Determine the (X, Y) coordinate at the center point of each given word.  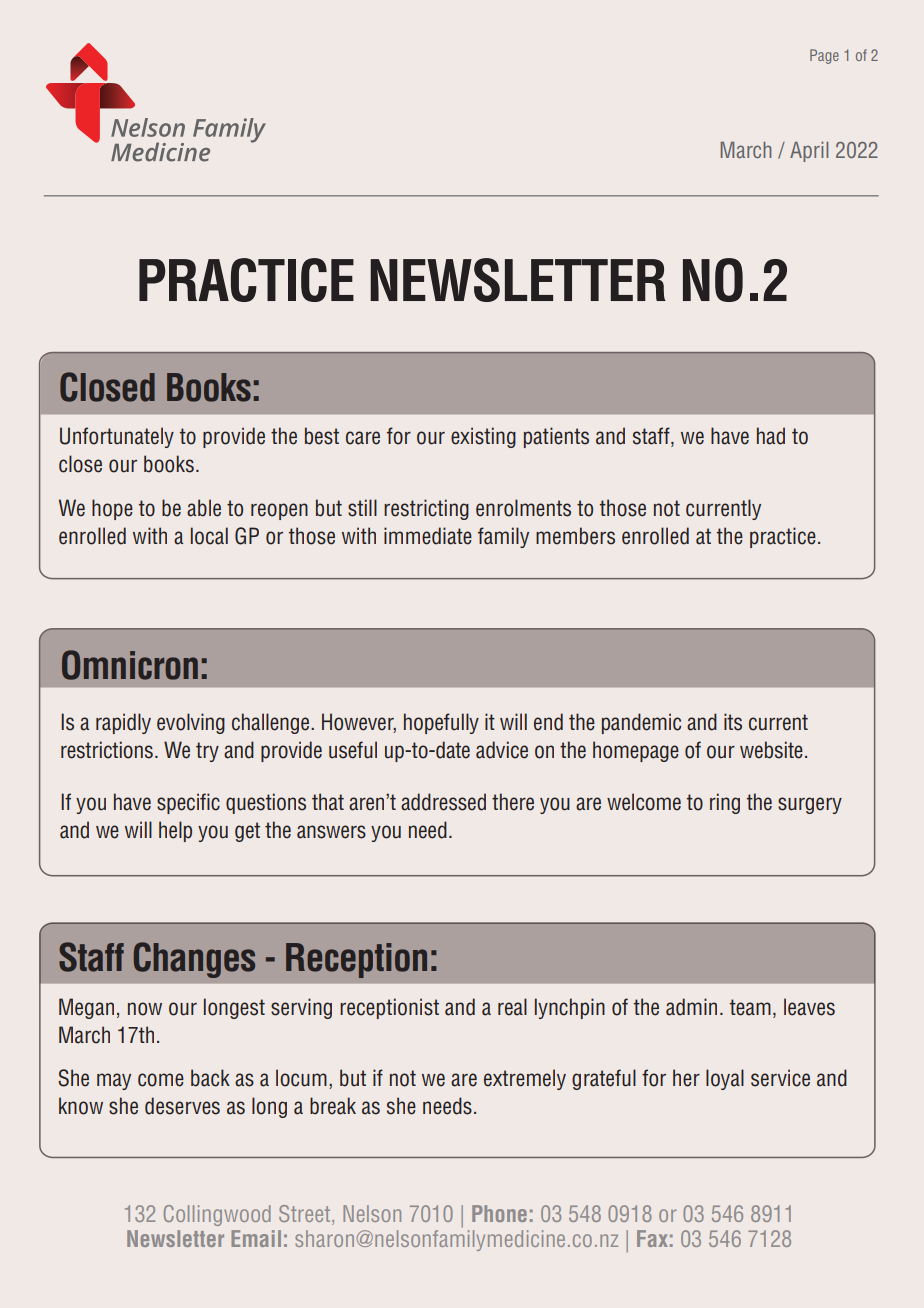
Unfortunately (117, 437)
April (809, 152)
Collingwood (217, 1215)
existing (483, 437)
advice (502, 750)
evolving (191, 723)
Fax (652, 1238)
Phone (499, 1213)
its (733, 722)
